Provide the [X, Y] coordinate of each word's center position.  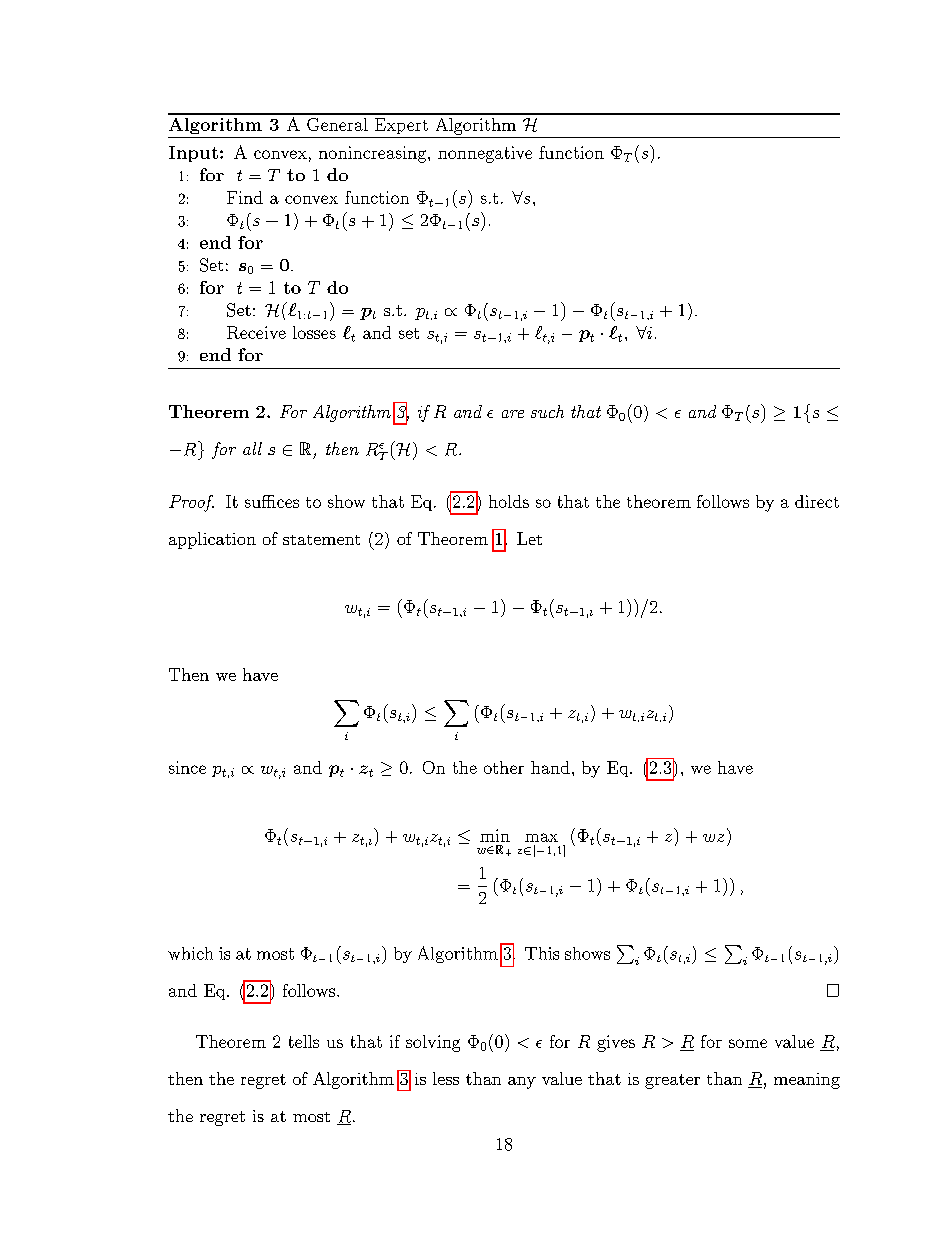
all [252, 448]
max [541, 837]
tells [304, 1041]
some [748, 1043]
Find [245, 197]
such [547, 411]
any [522, 1083]
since [187, 767]
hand [550, 767]
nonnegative [485, 154]
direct [817, 501]
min [495, 835]
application [212, 540]
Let [529, 538]
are [513, 414]
